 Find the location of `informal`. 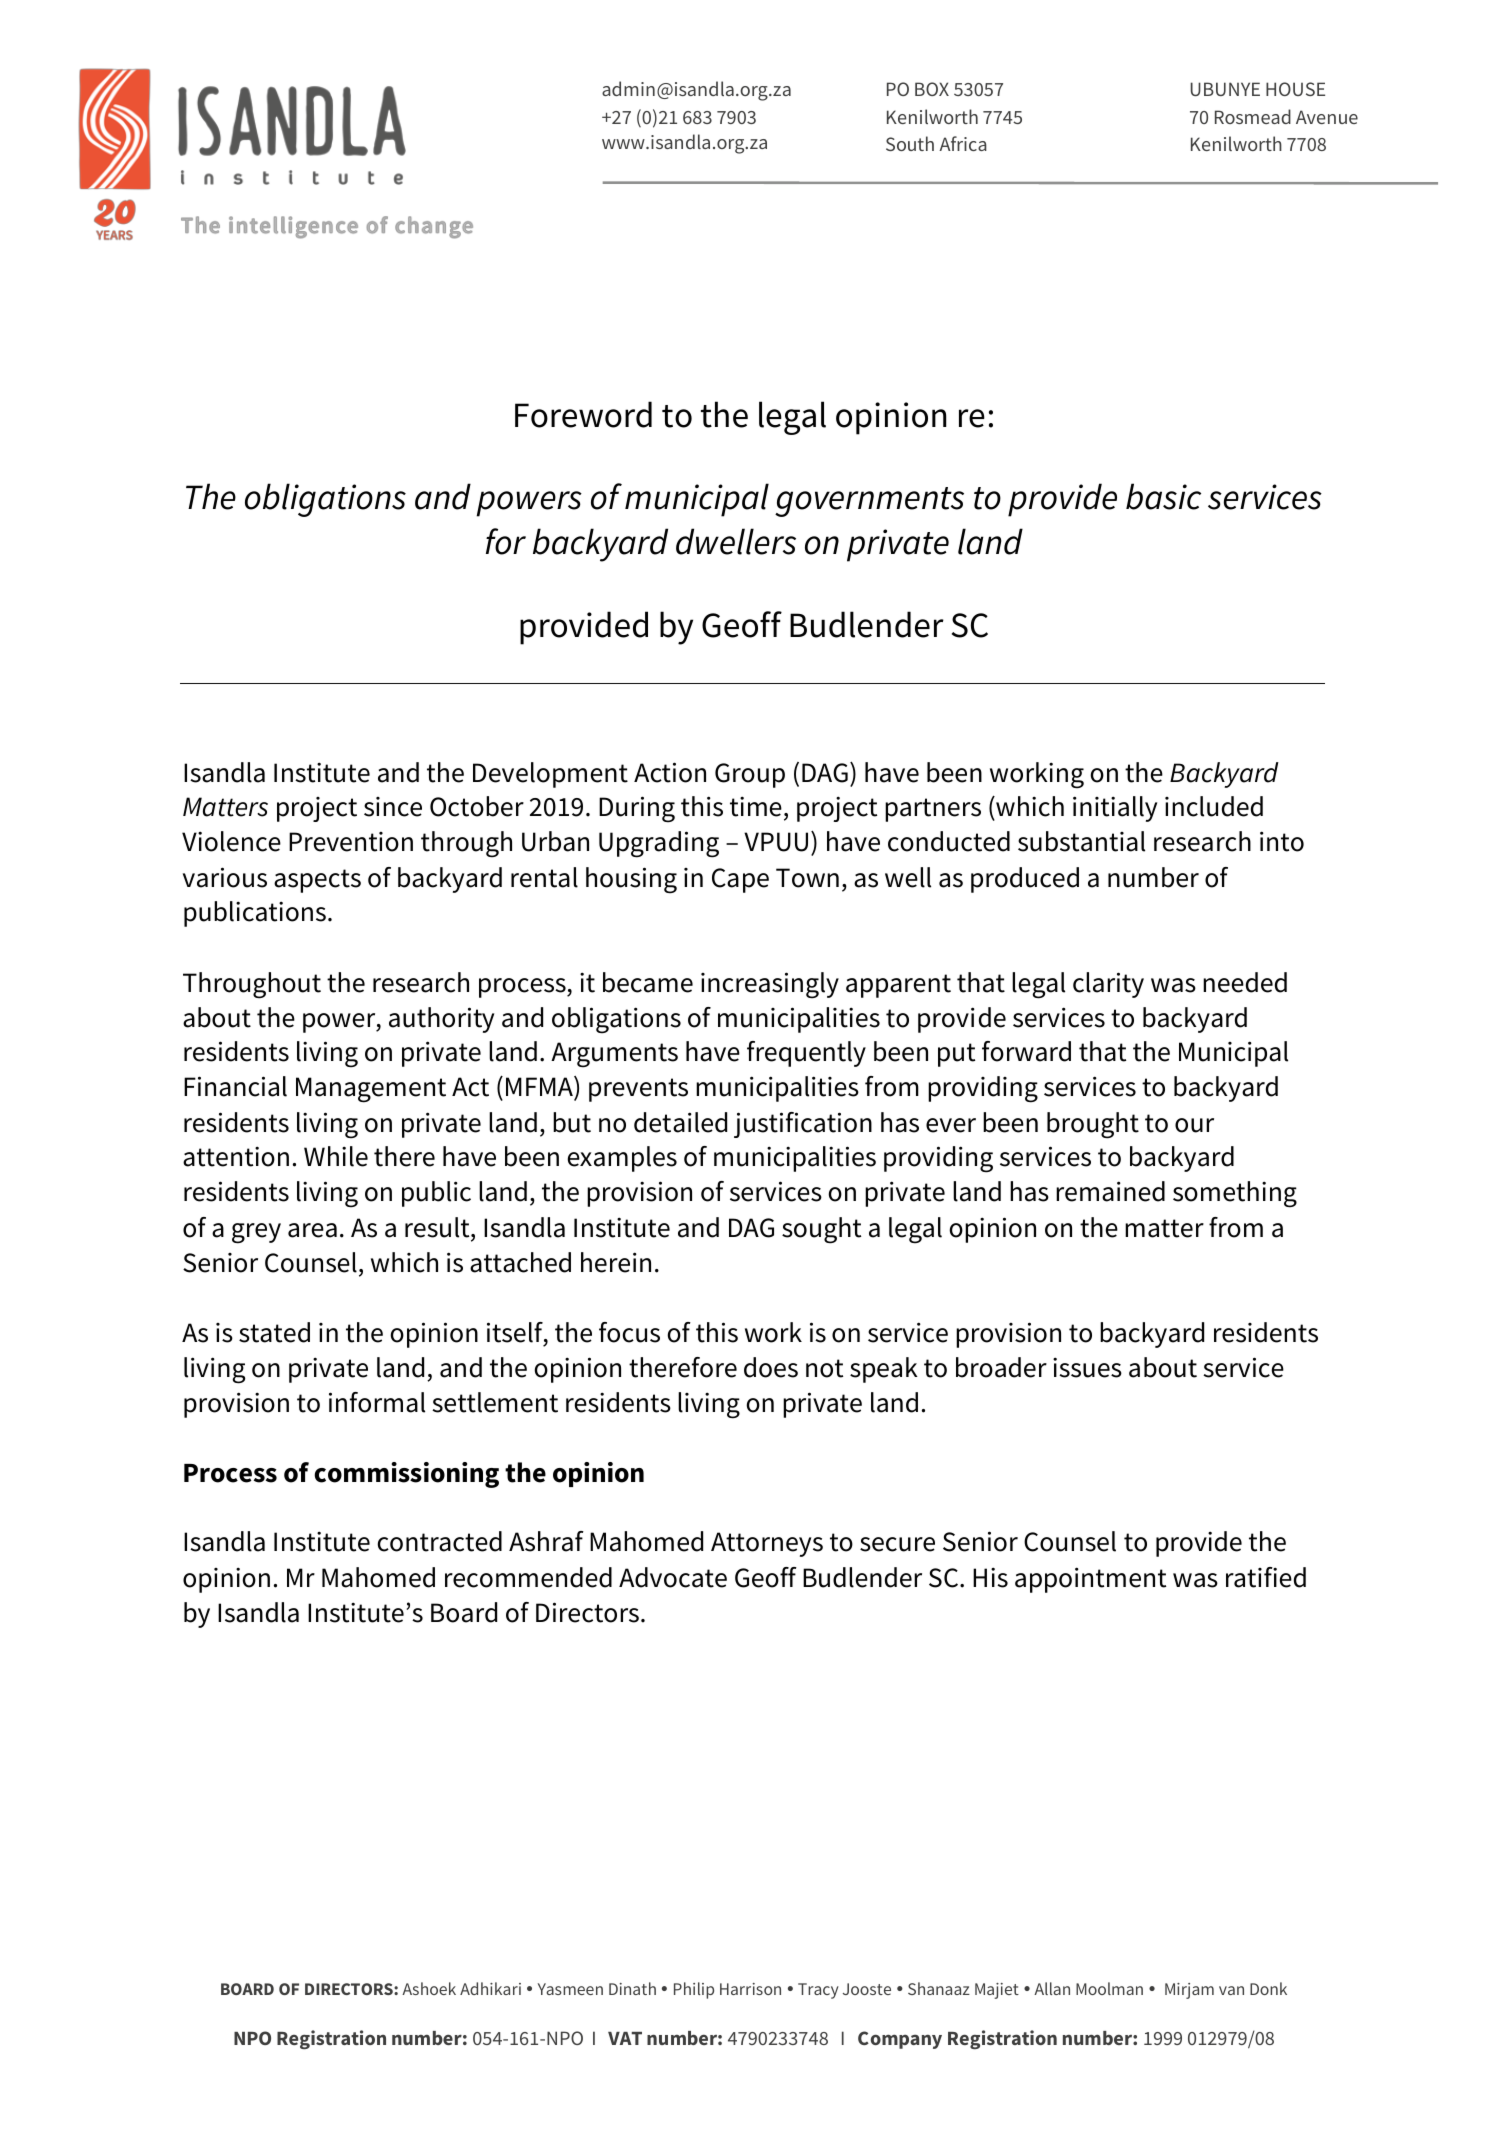

informal is located at coordinates (377, 1402).
